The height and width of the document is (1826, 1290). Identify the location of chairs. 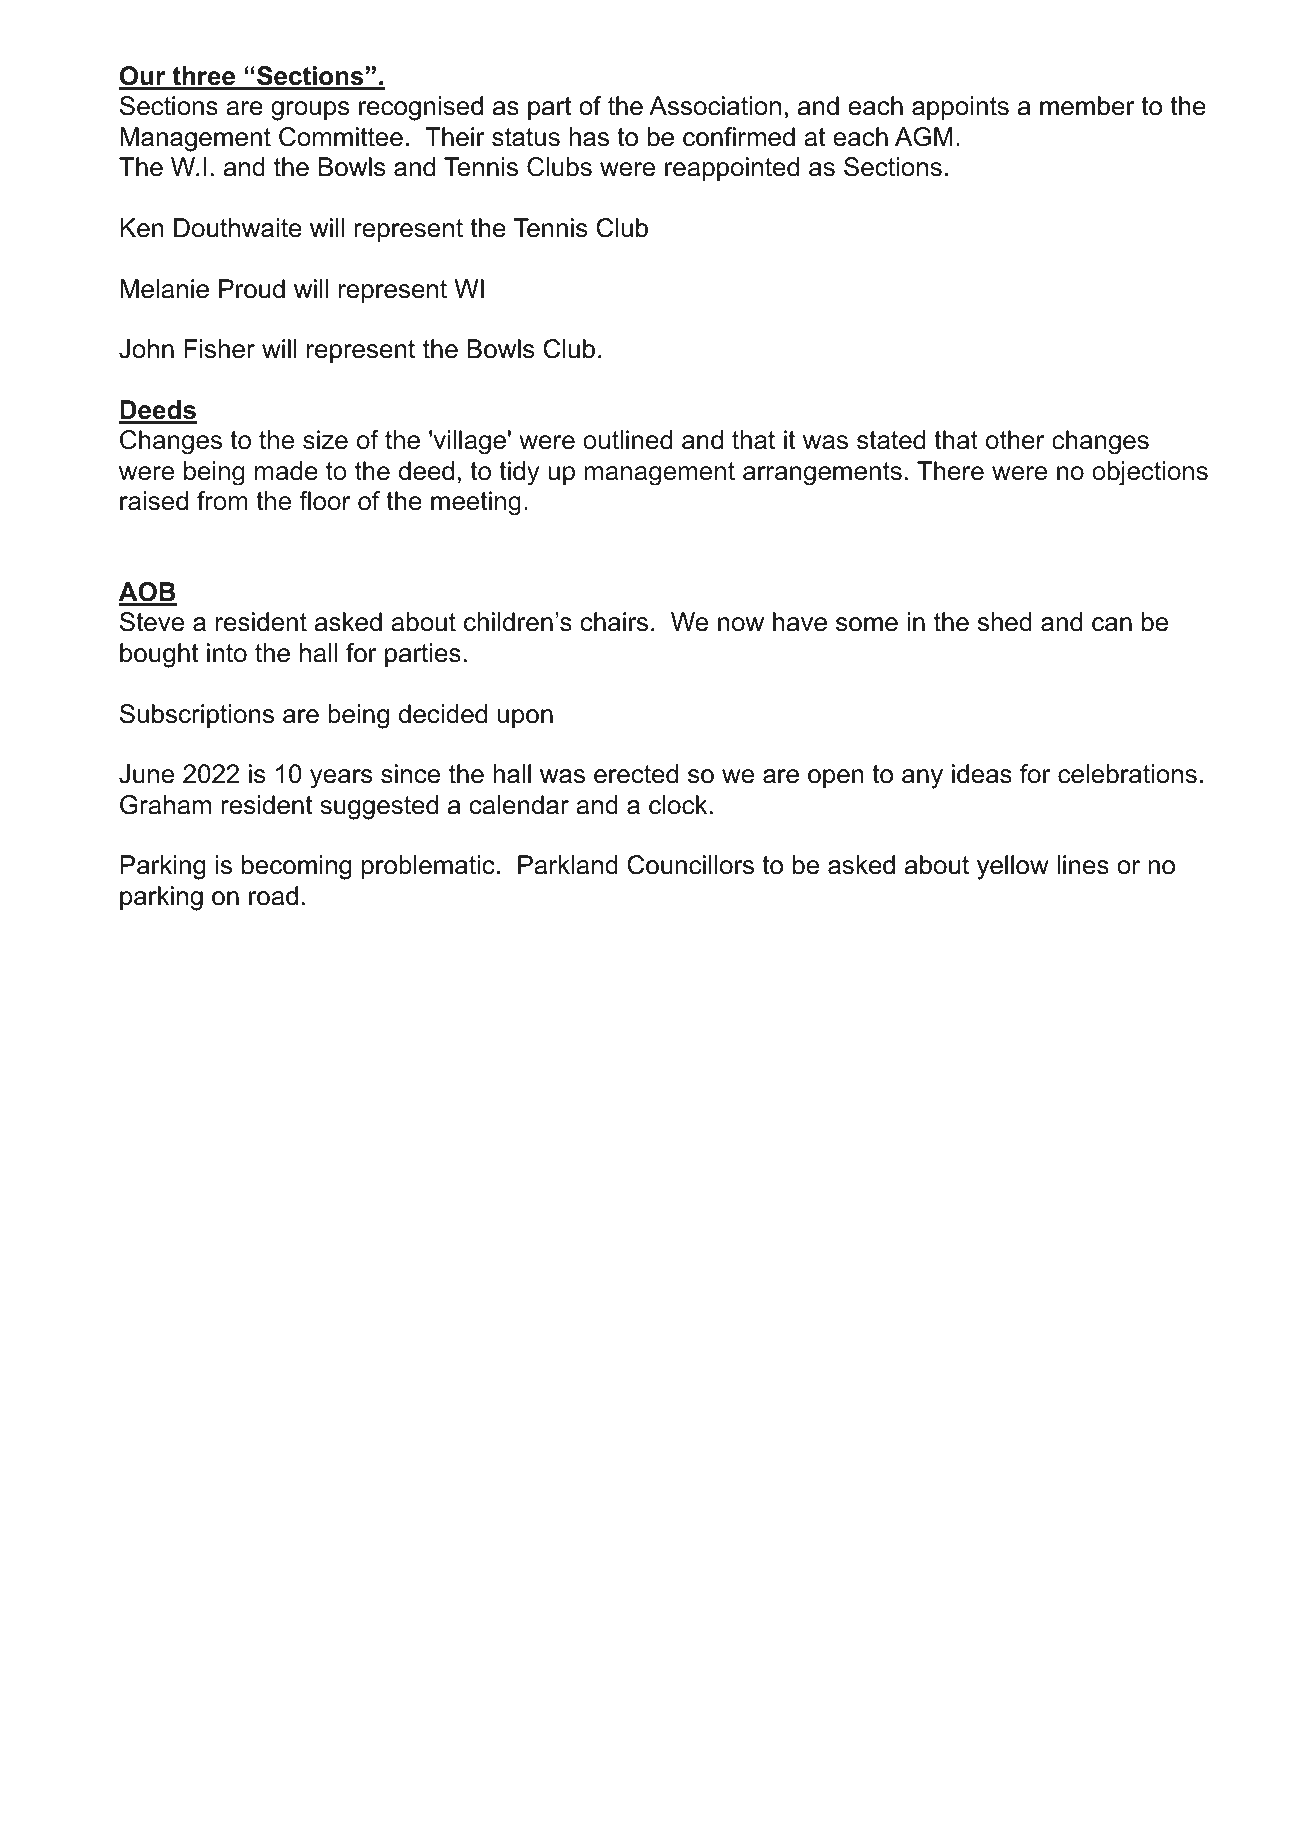
(614, 622).
